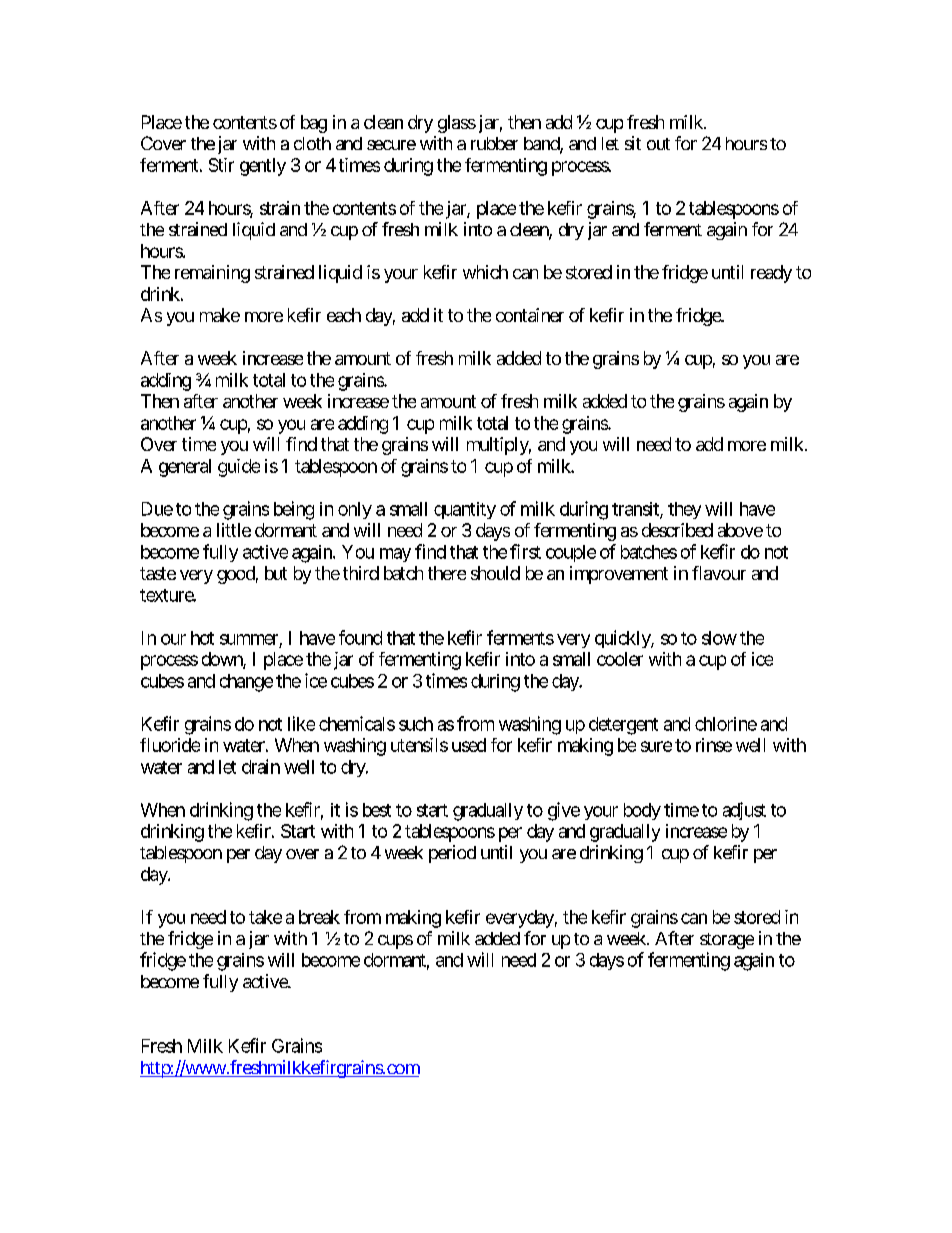 The height and width of the document is (1233, 952). Describe the element at coordinates (452, 854) in the document. I see `period` at that location.
